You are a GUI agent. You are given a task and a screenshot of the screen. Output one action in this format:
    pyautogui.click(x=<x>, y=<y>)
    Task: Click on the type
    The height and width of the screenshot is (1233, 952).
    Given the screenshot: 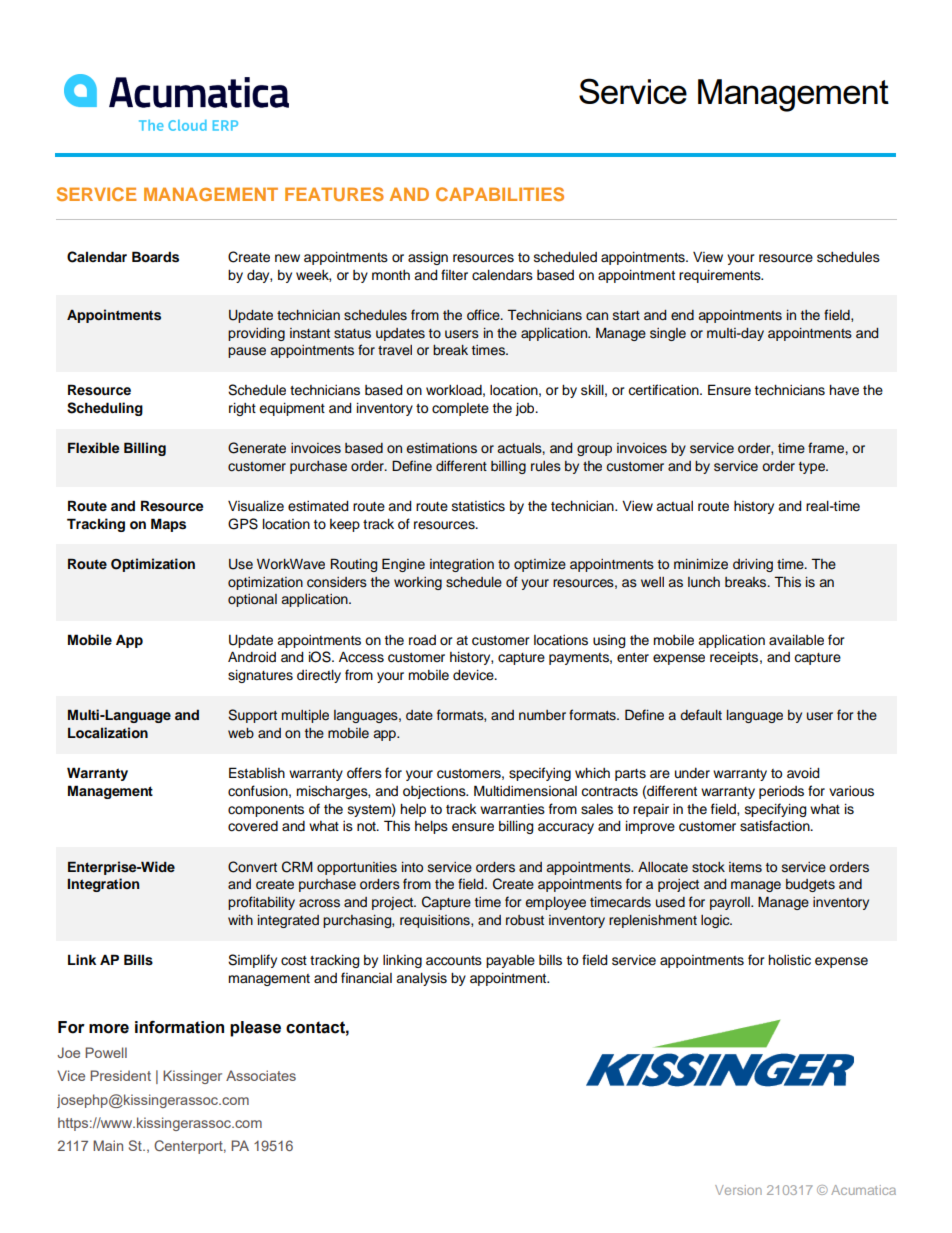 What is the action you would take?
    pyautogui.click(x=813, y=468)
